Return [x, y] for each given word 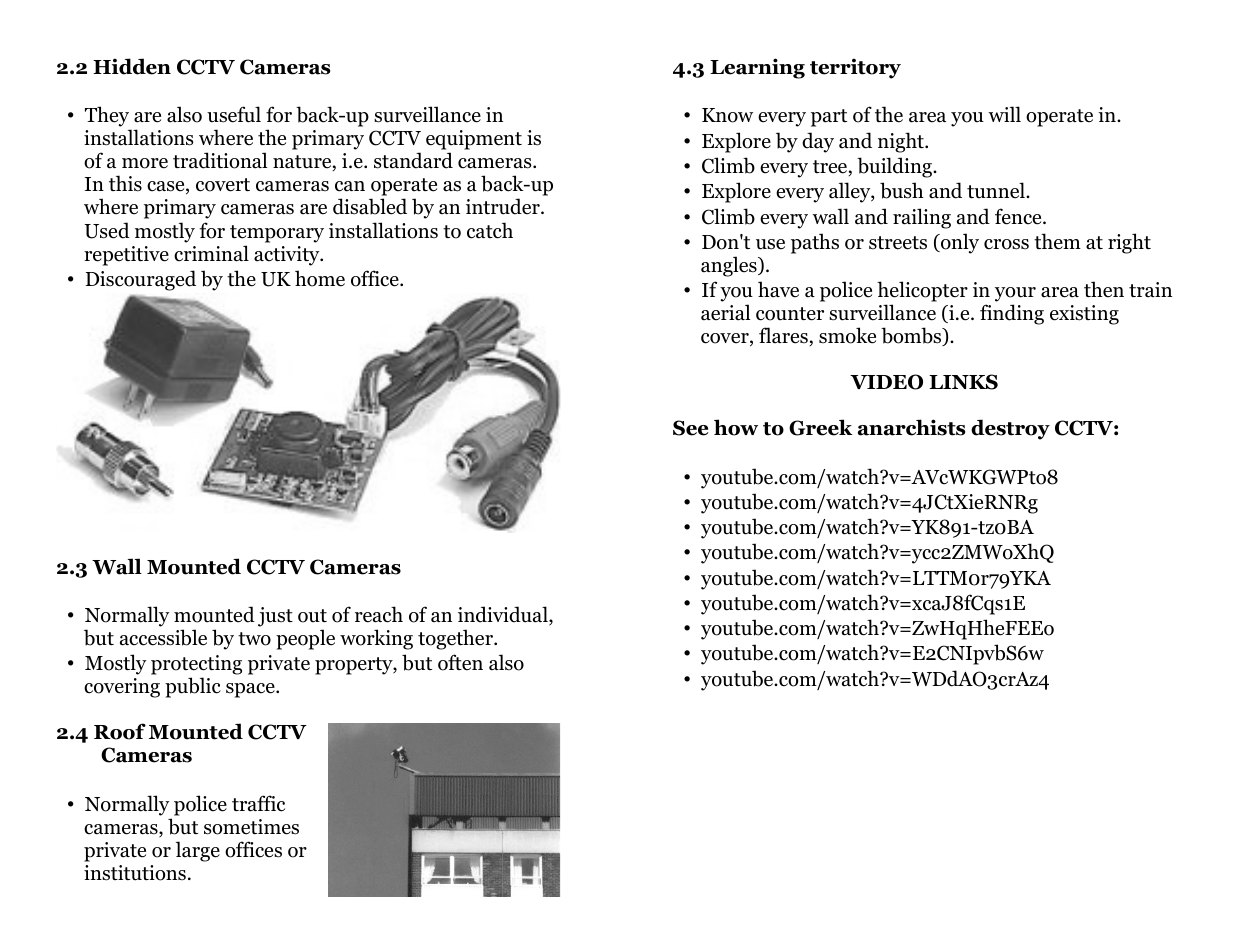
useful [234, 114]
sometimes [251, 827]
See [690, 428]
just [275, 617]
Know [727, 115]
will [1004, 114]
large [198, 851]
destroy [1010, 429]
